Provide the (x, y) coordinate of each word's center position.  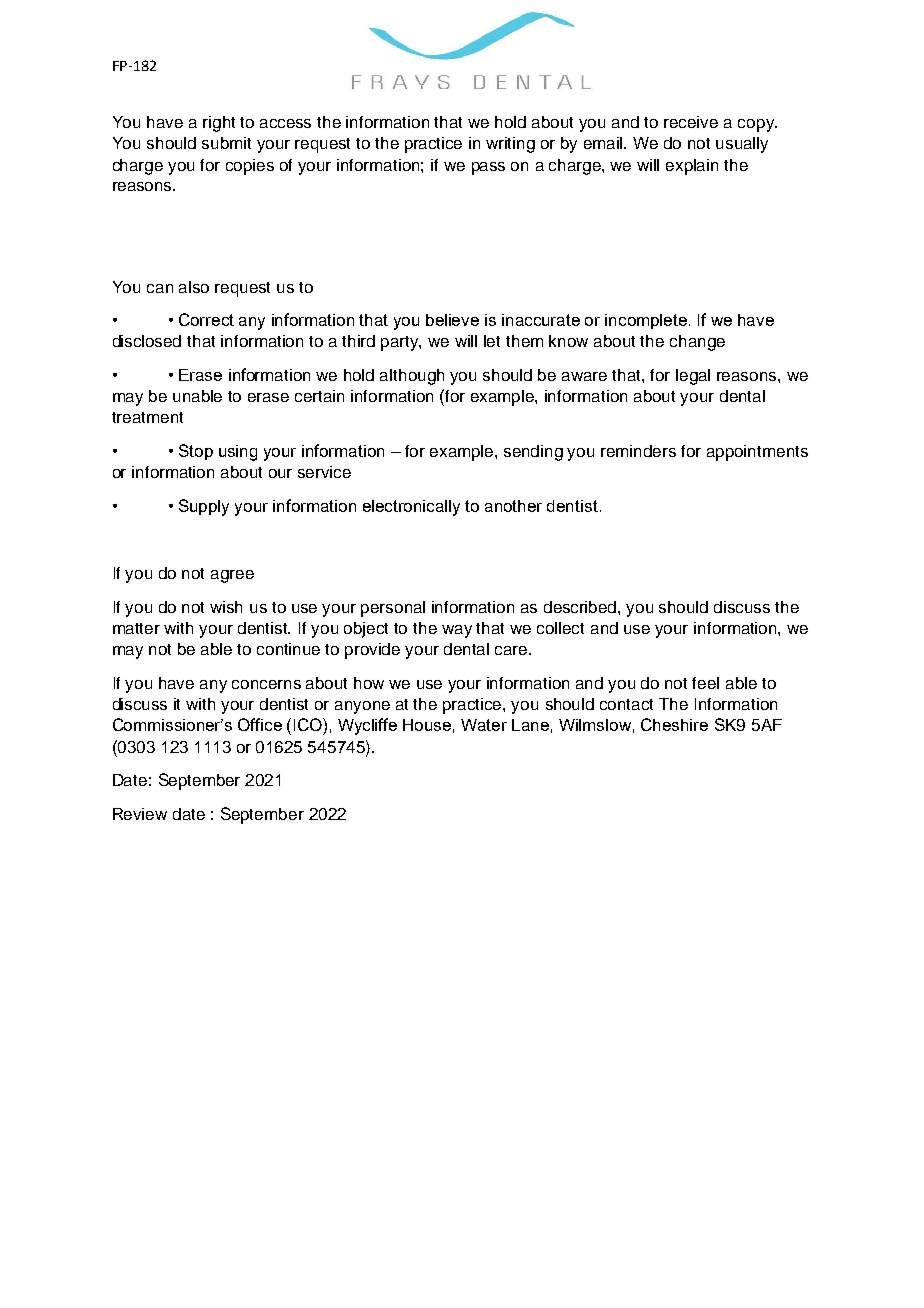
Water (484, 725)
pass (488, 168)
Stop (196, 452)
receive (691, 122)
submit (226, 143)
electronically (411, 508)
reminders (638, 451)
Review (140, 814)
